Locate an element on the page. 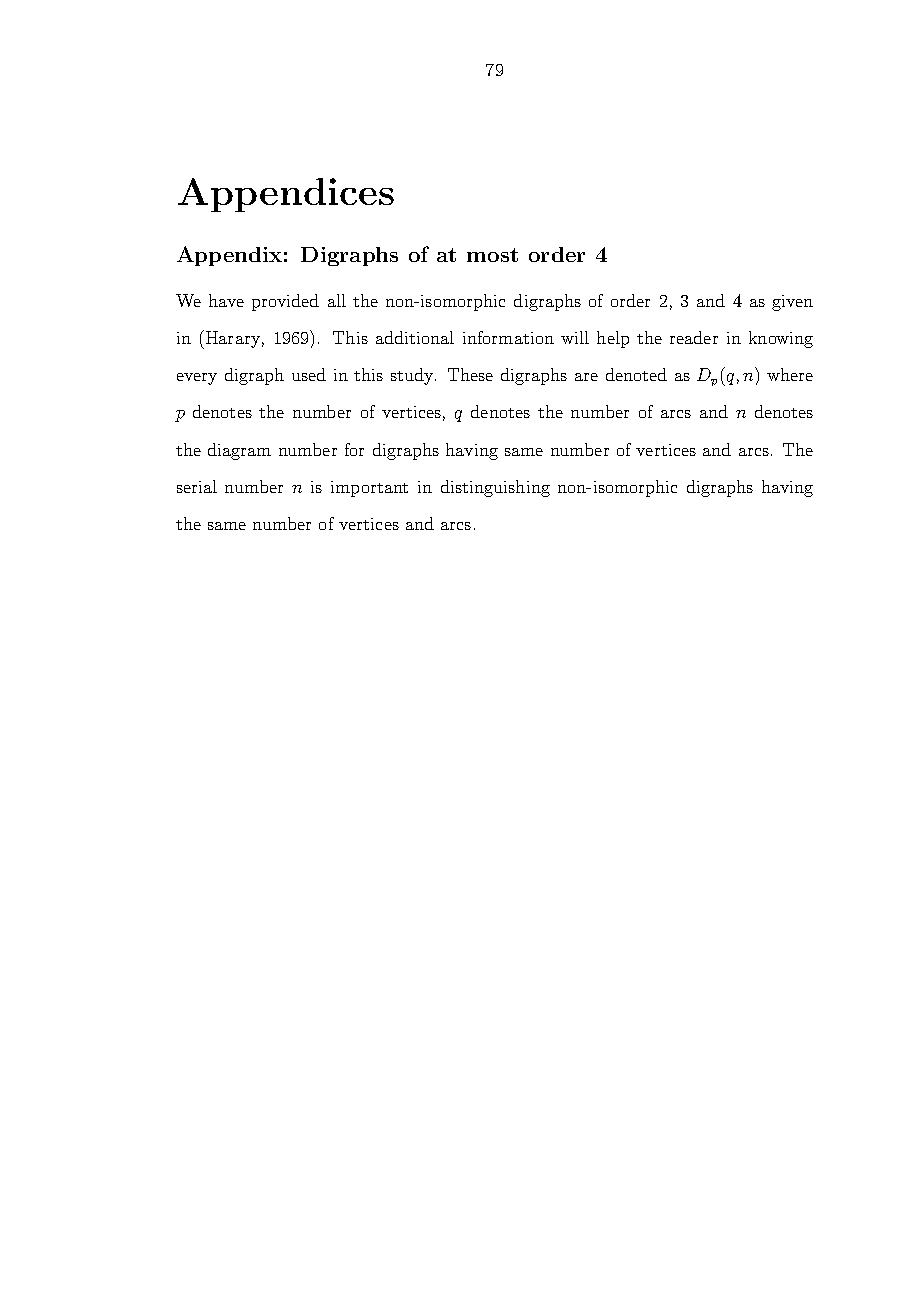  Appendices is located at coordinates (286, 195).
